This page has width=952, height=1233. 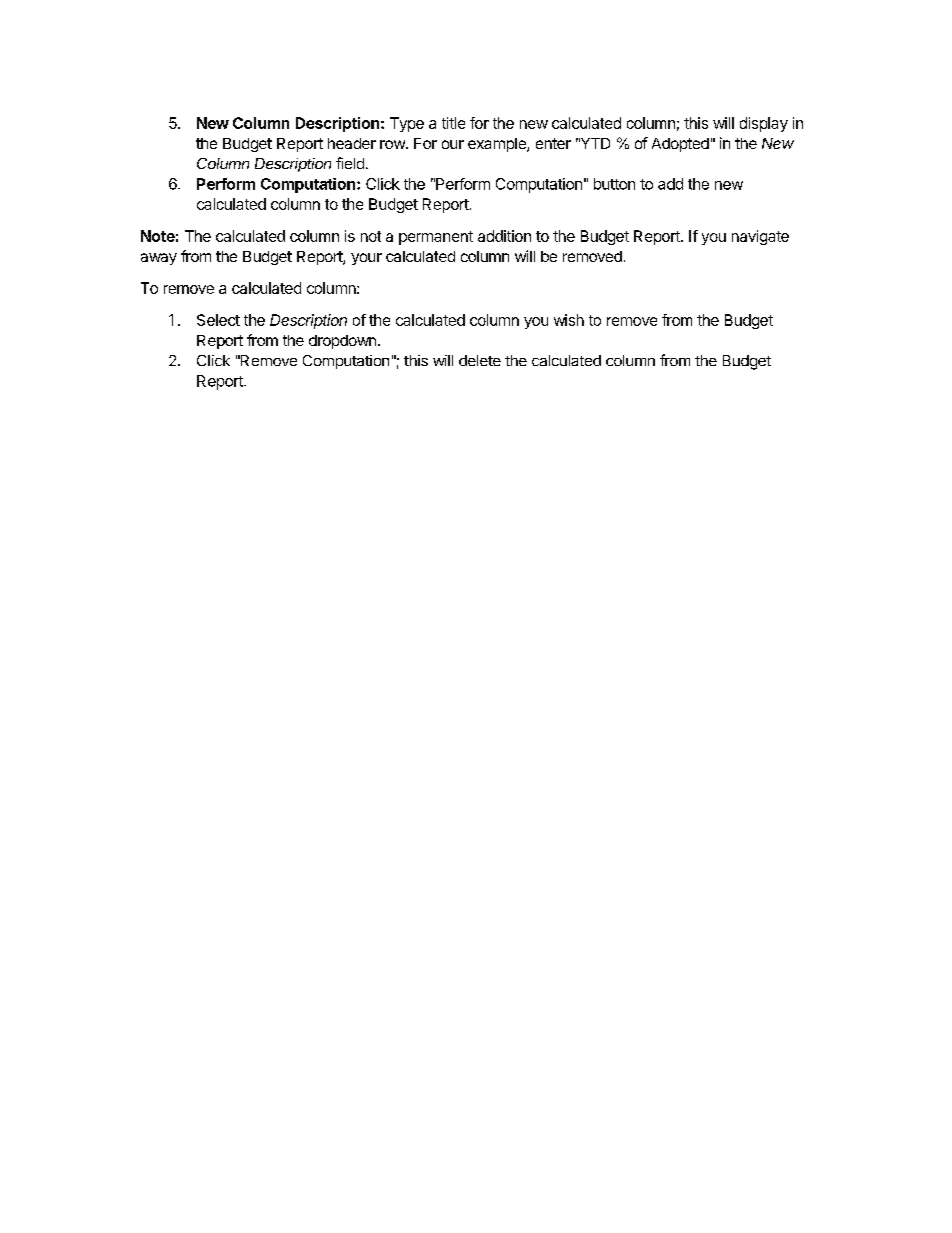 I want to click on delete, so click(x=480, y=360).
